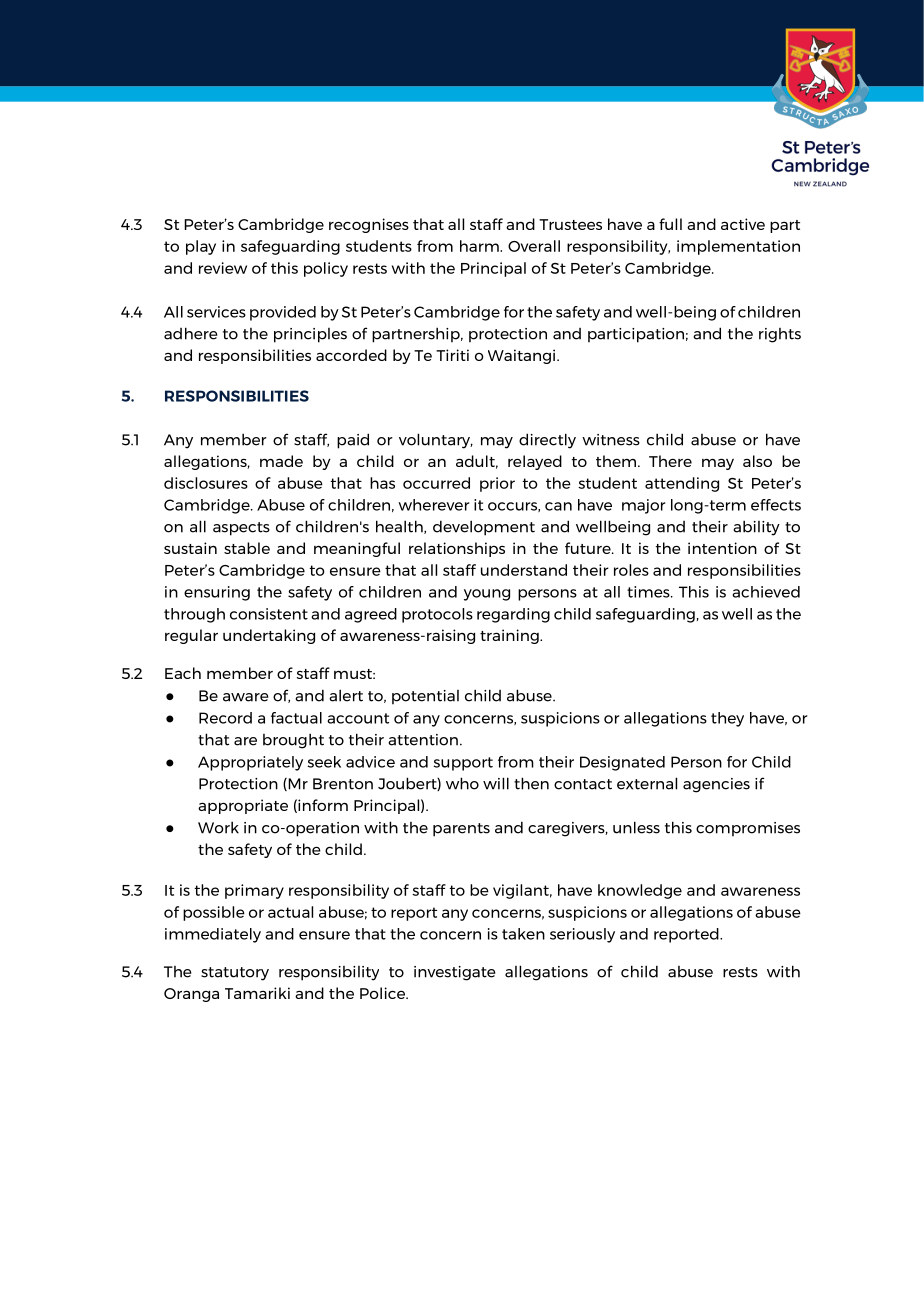 Image resolution: width=924 pixels, height=1307 pixels. Describe the element at coordinates (461, 830) in the page. I see `parents` at that location.
